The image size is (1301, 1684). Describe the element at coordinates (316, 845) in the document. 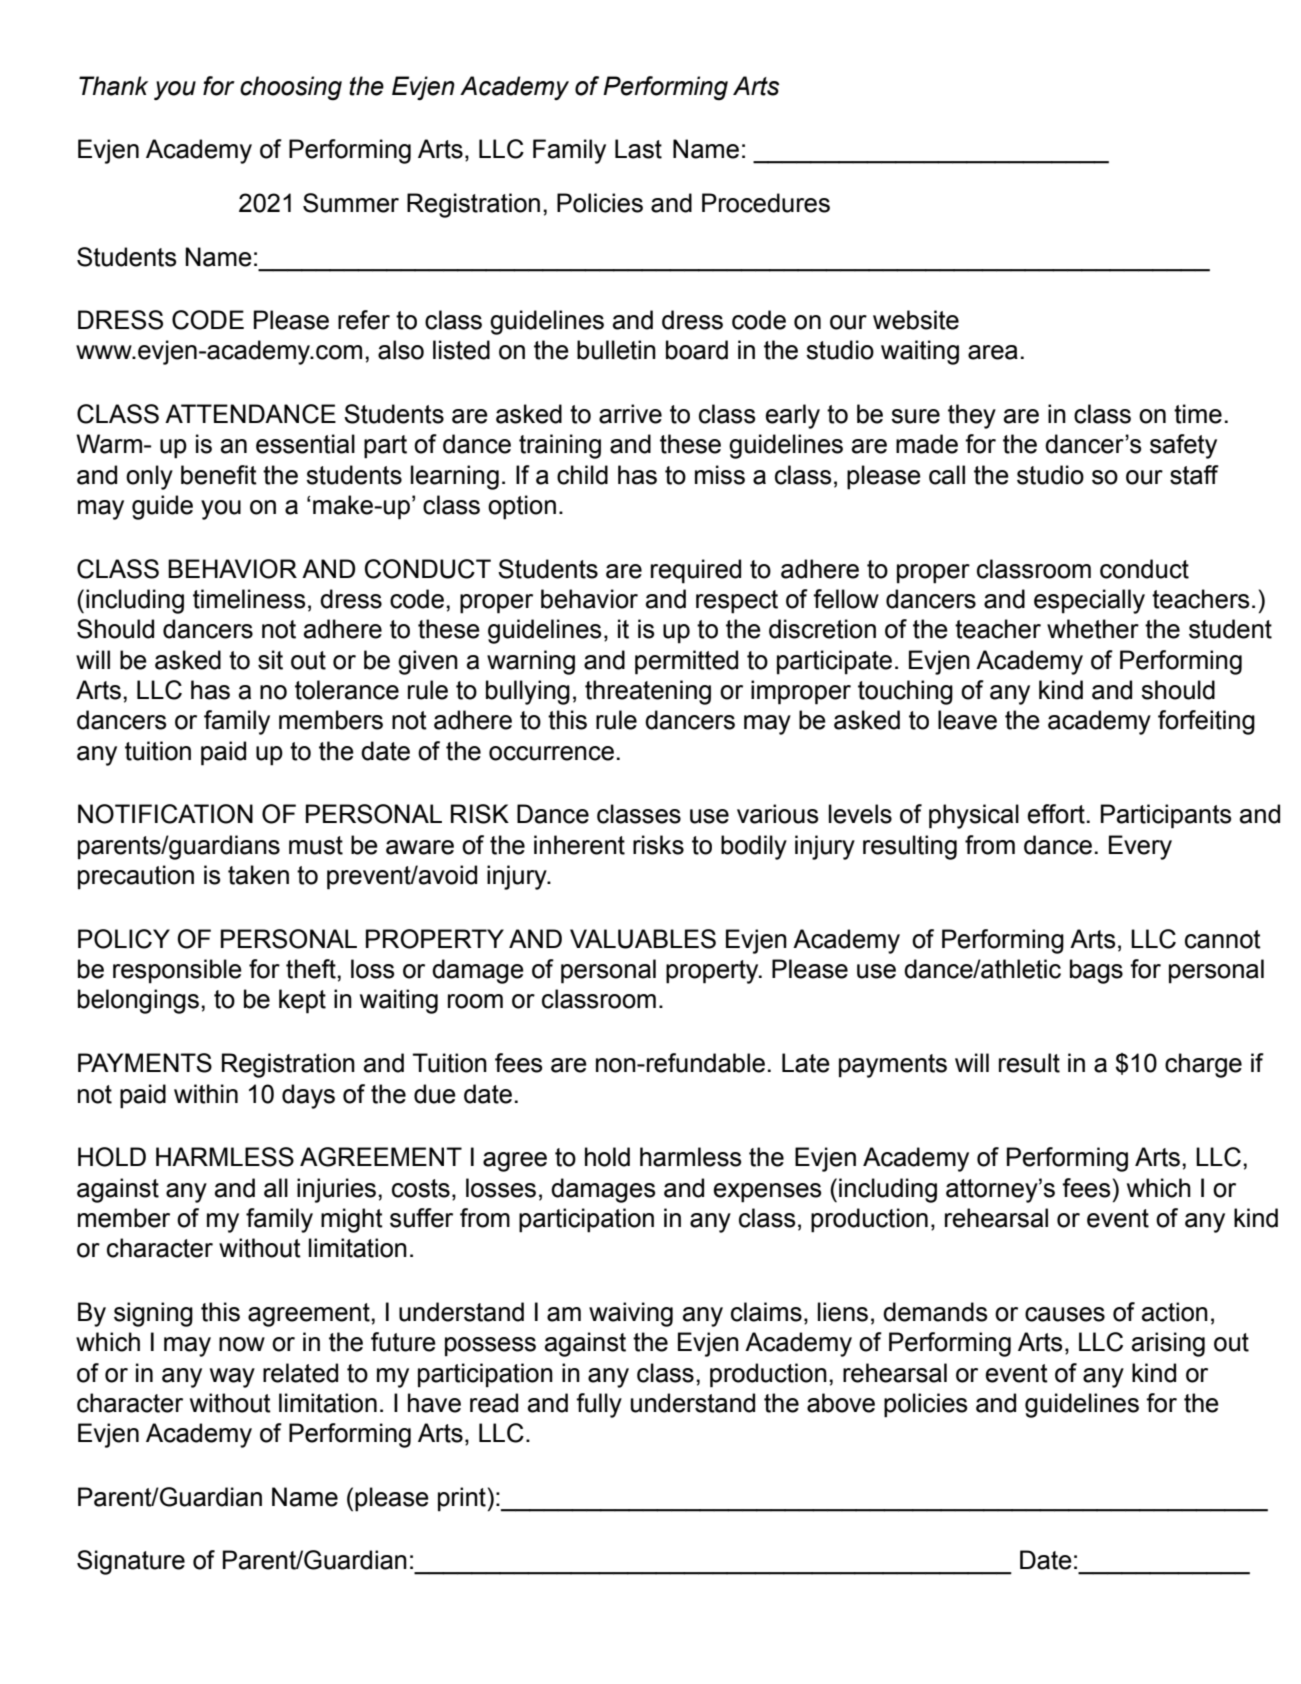

I see `must` at that location.
